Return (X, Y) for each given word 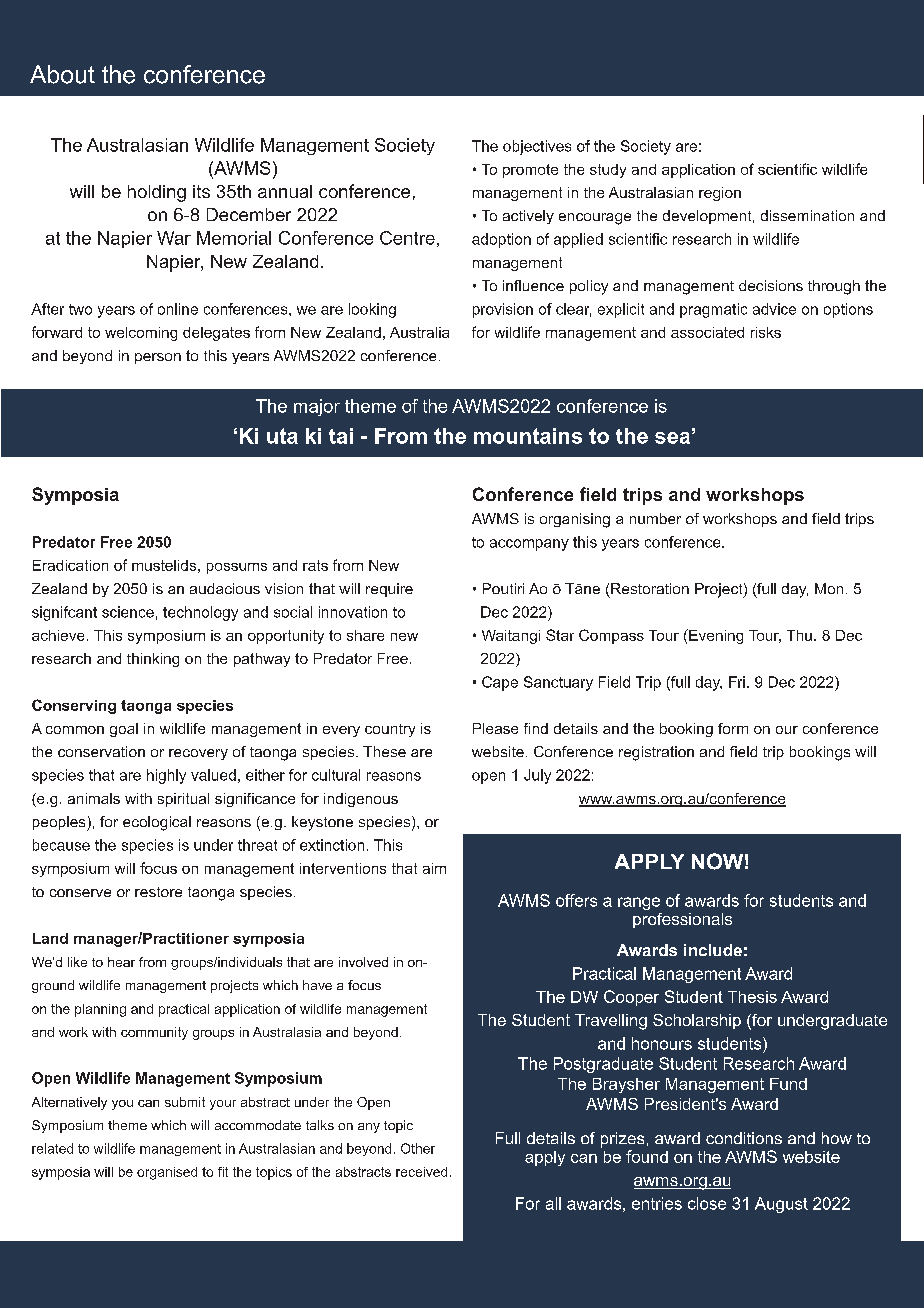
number (655, 518)
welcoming (141, 334)
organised (167, 1173)
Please (495, 728)
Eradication (70, 565)
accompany (529, 545)
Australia (419, 332)
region (720, 194)
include (713, 950)
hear (121, 962)
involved (363, 962)
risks (766, 332)
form (733, 728)
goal (124, 730)
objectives (537, 147)
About (62, 74)
